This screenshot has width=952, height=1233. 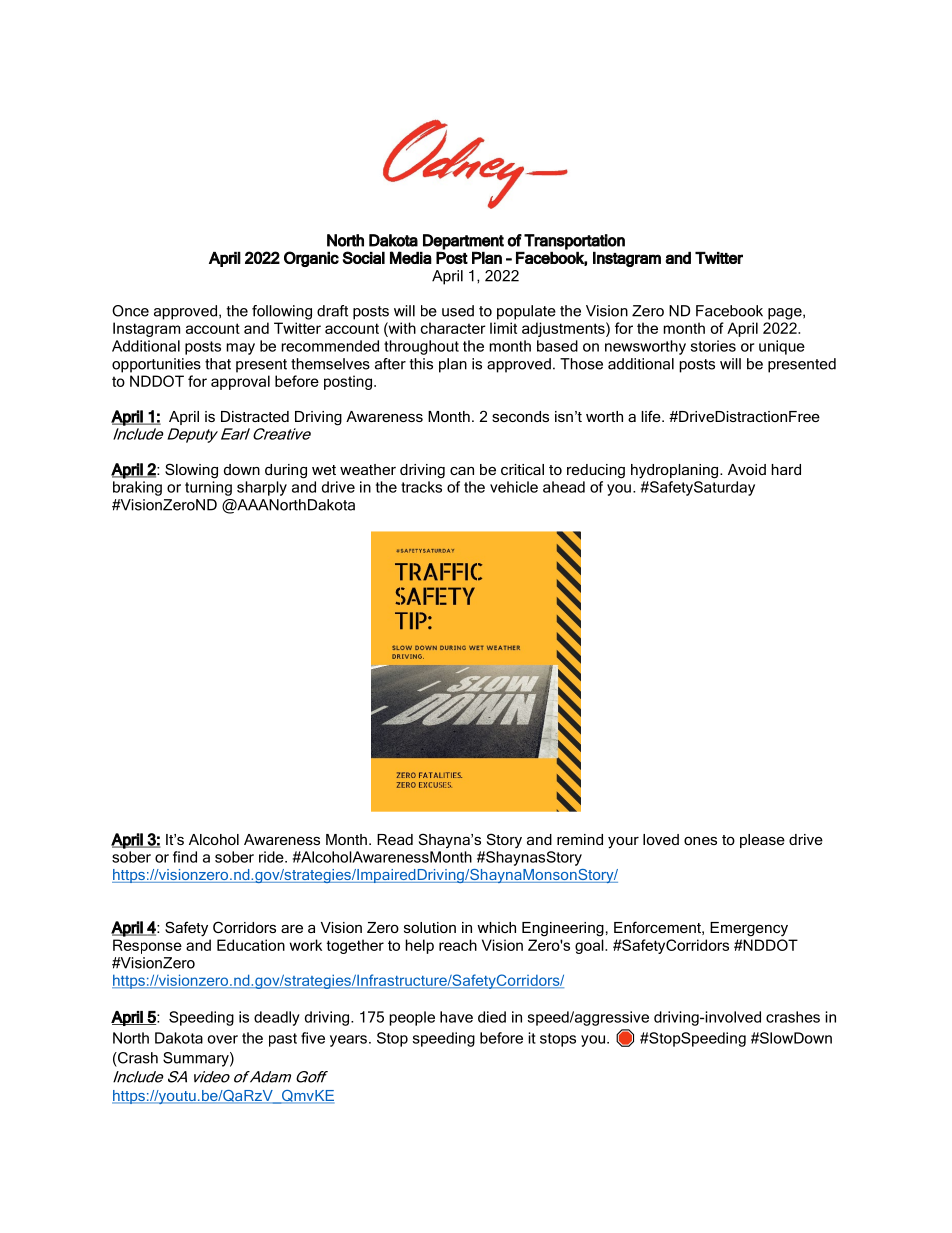 What do you see at coordinates (185, 857) in the screenshot?
I see `find` at bounding box center [185, 857].
